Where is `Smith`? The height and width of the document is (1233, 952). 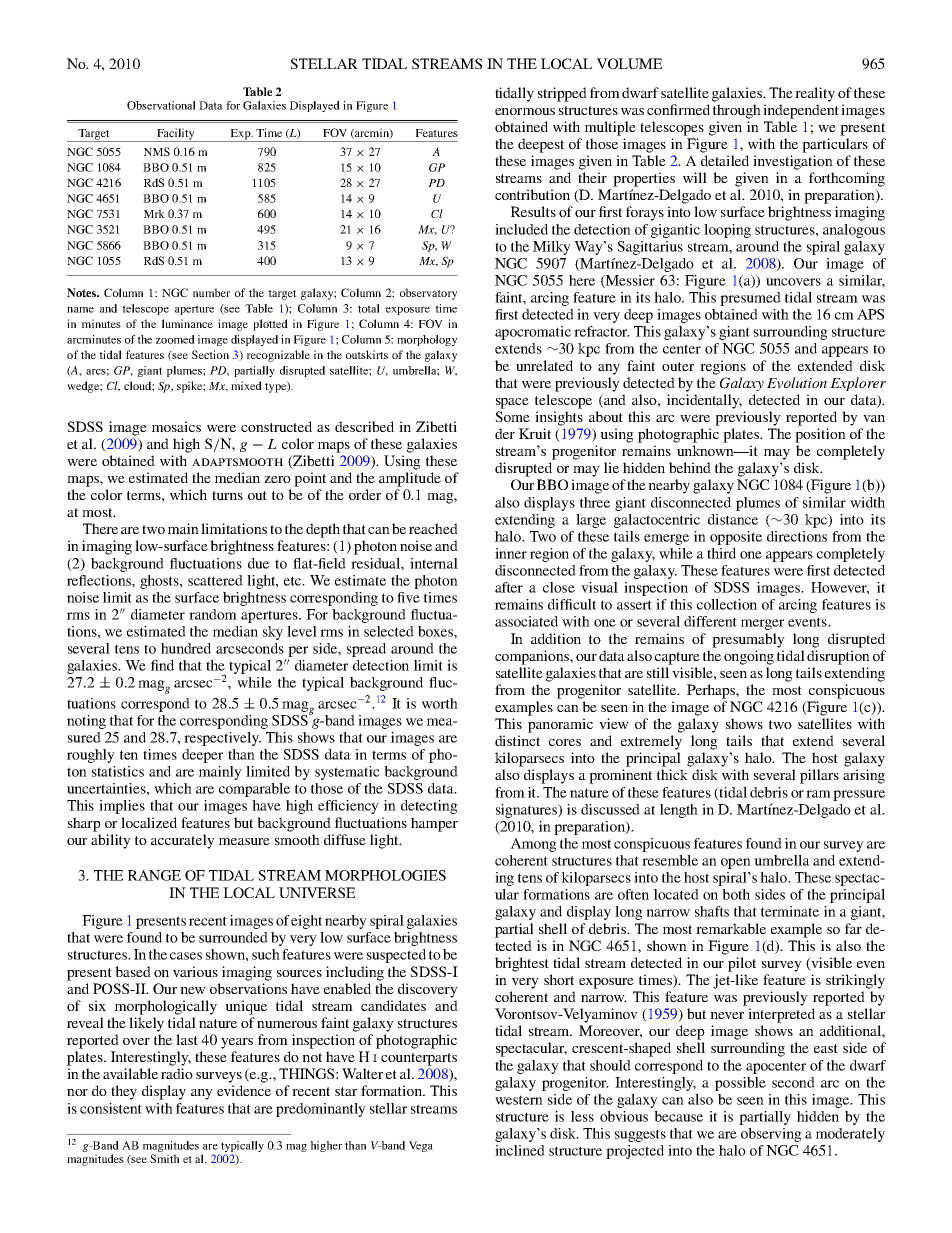
Smith is located at coordinates (164, 1158).
